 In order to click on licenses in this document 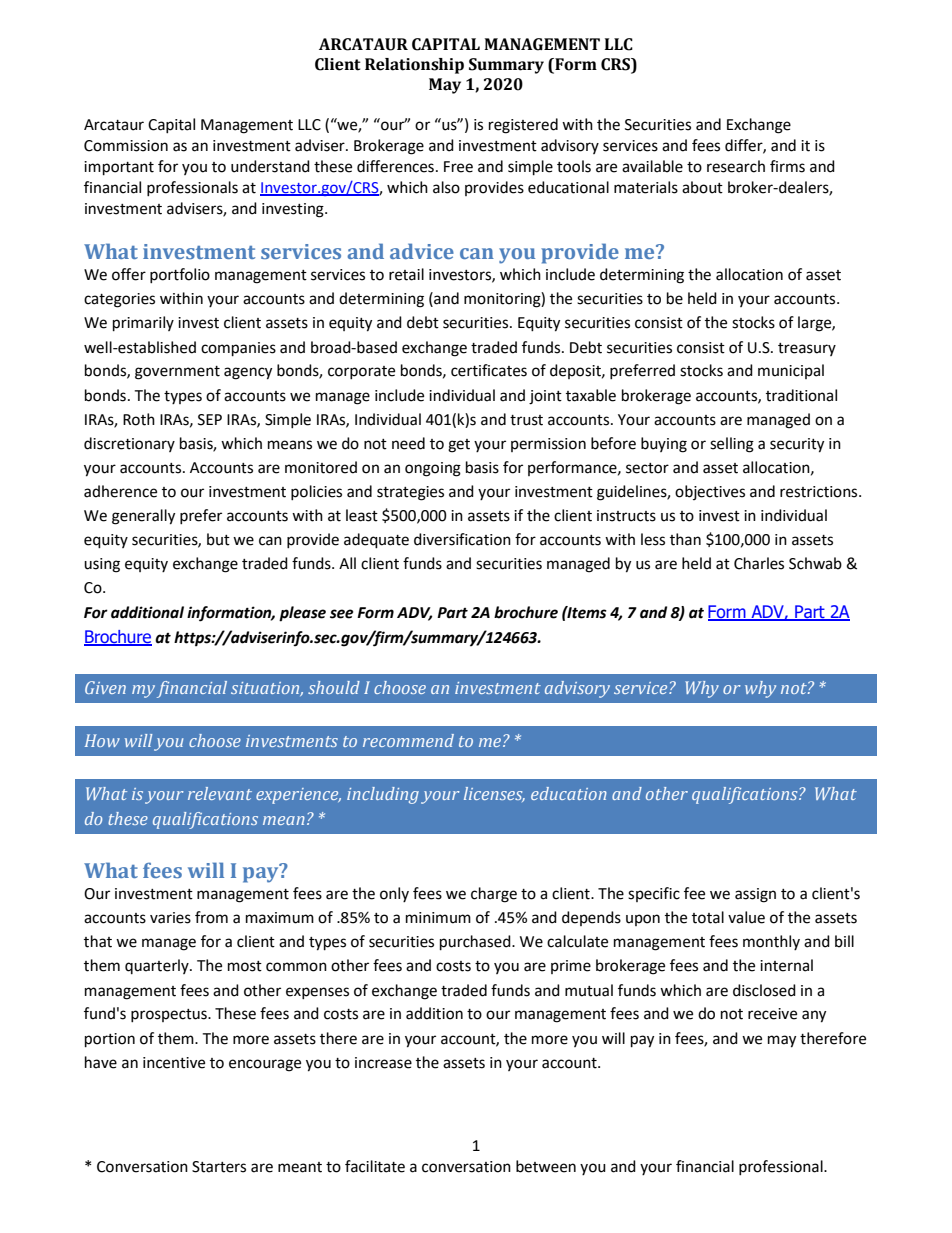, I will do `click(494, 794)`.
